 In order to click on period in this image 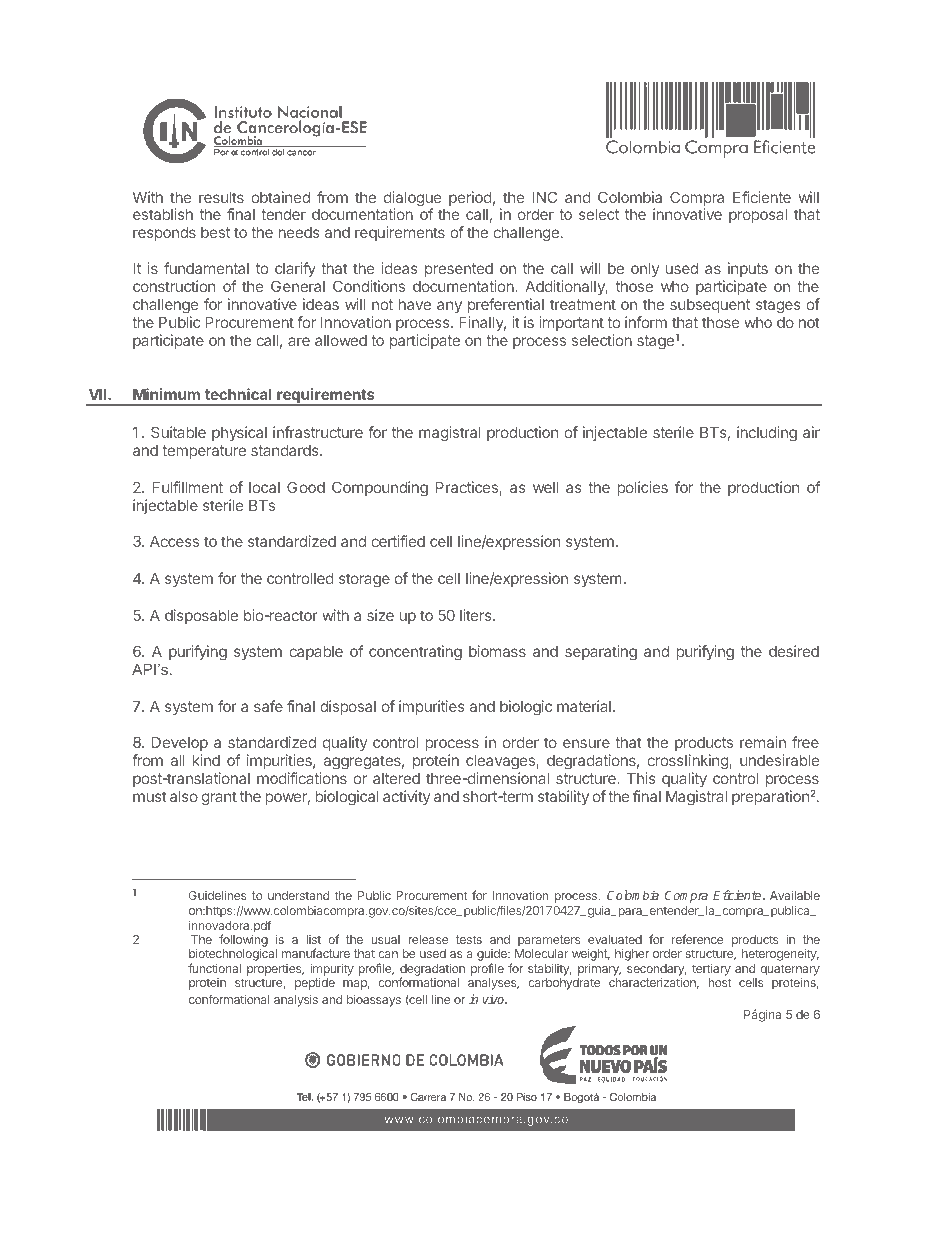, I will do `click(470, 198)`.
